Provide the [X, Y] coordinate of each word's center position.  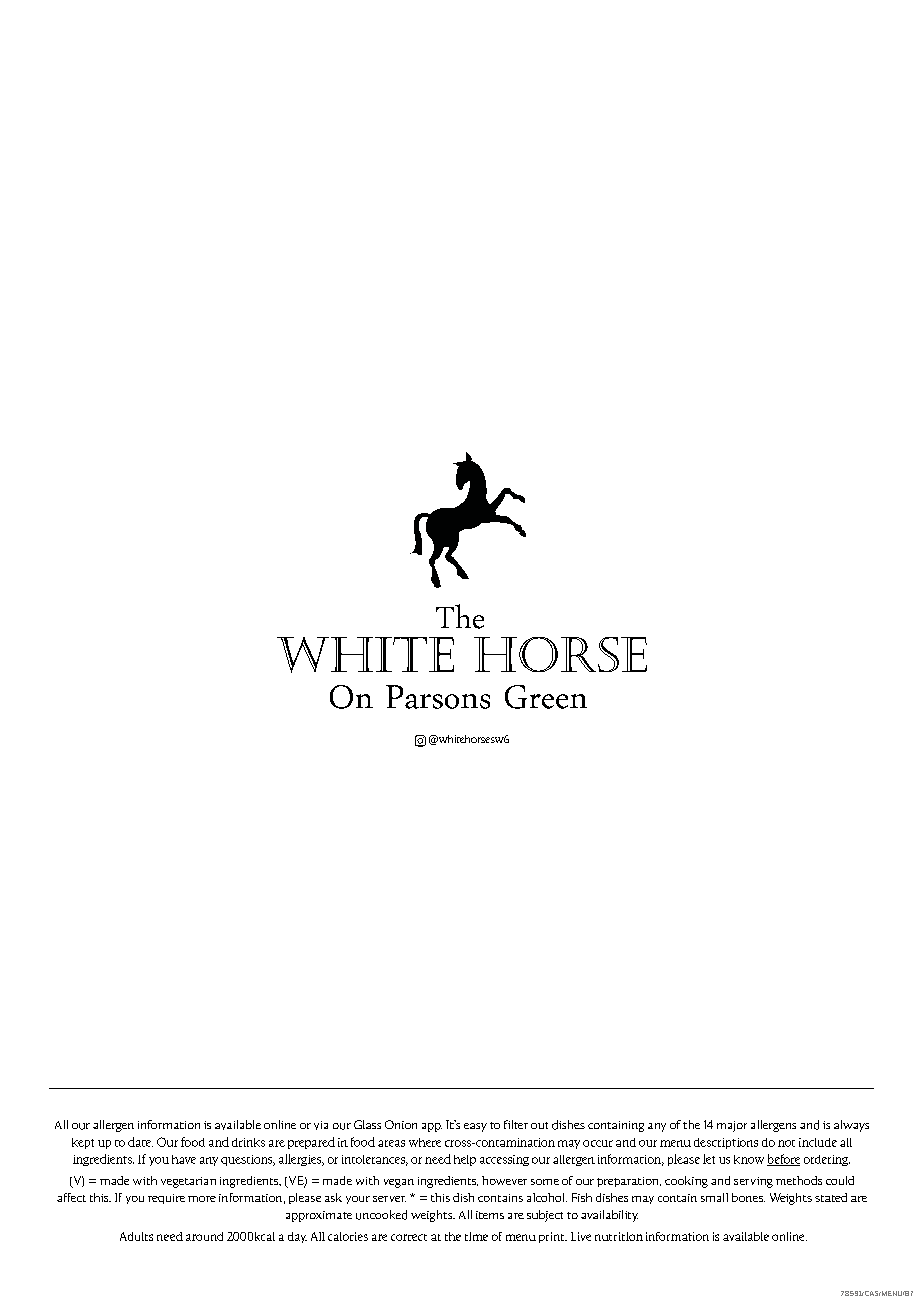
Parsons [438, 697]
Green [546, 697]
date [140, 1142]
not [786, 1143]
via [321, 1125]
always [851, 1126]
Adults [136, 1236]
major [732, 1126]
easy [475, 1127]
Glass [367, 1124]
